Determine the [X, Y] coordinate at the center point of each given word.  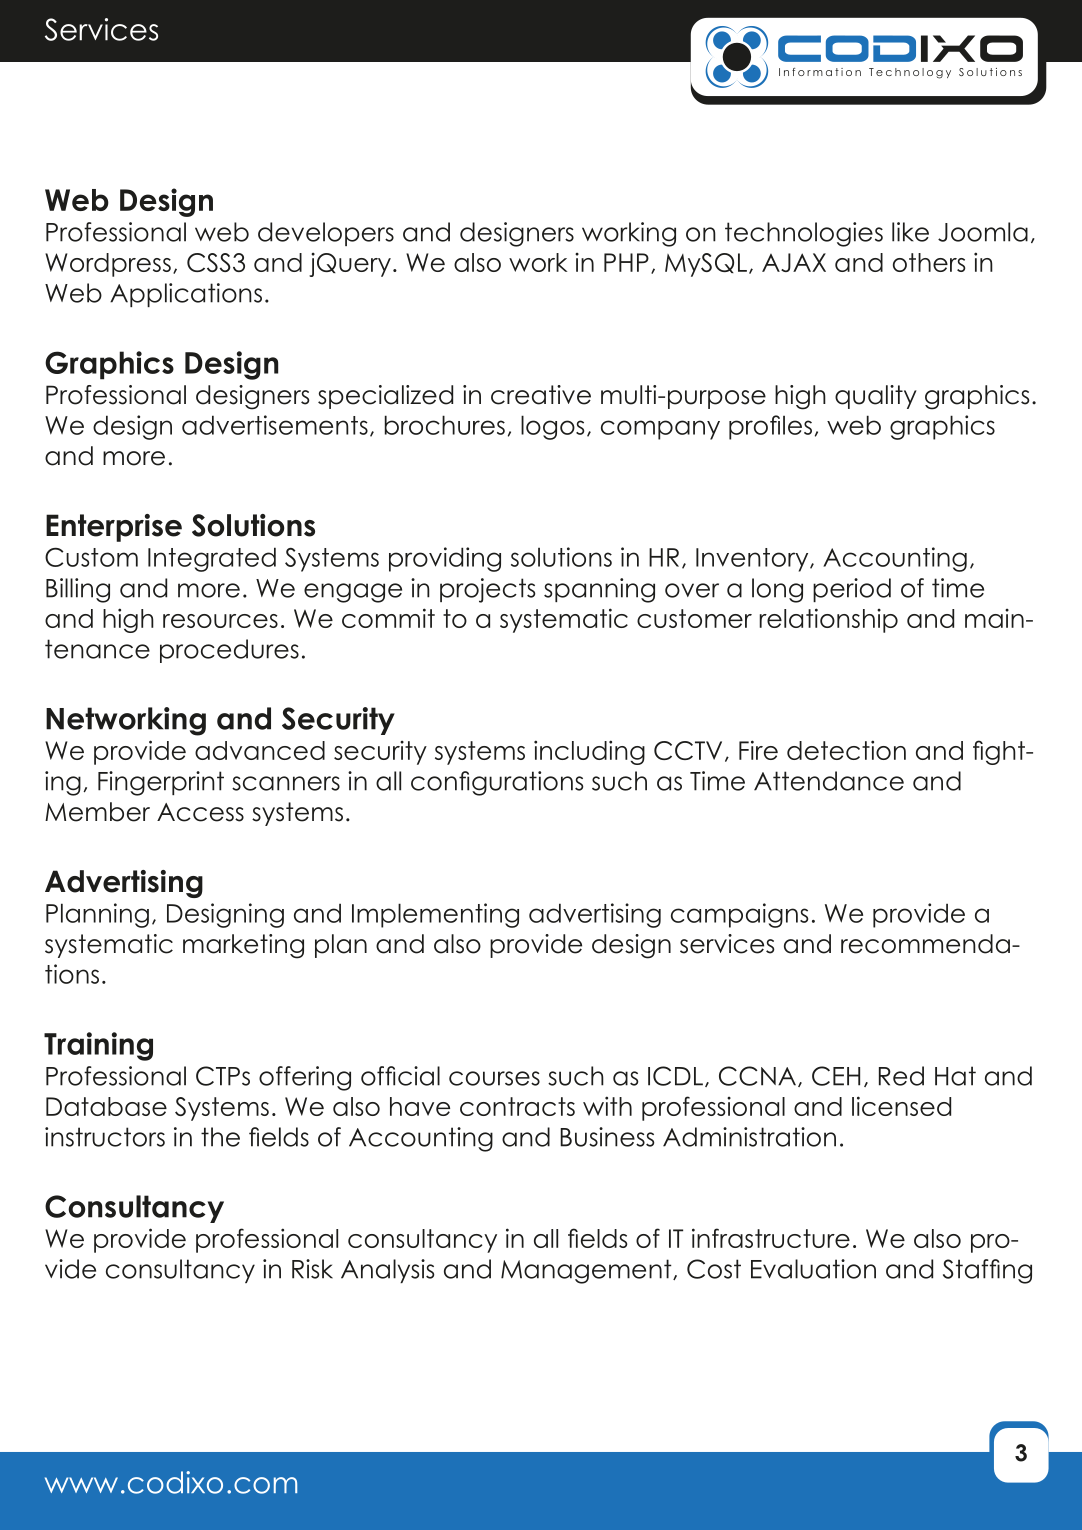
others [929, 262]
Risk [312, 1269]
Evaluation [813, 1269]
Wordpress [108, 265]
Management [587, 1271]
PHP [626, 262]
